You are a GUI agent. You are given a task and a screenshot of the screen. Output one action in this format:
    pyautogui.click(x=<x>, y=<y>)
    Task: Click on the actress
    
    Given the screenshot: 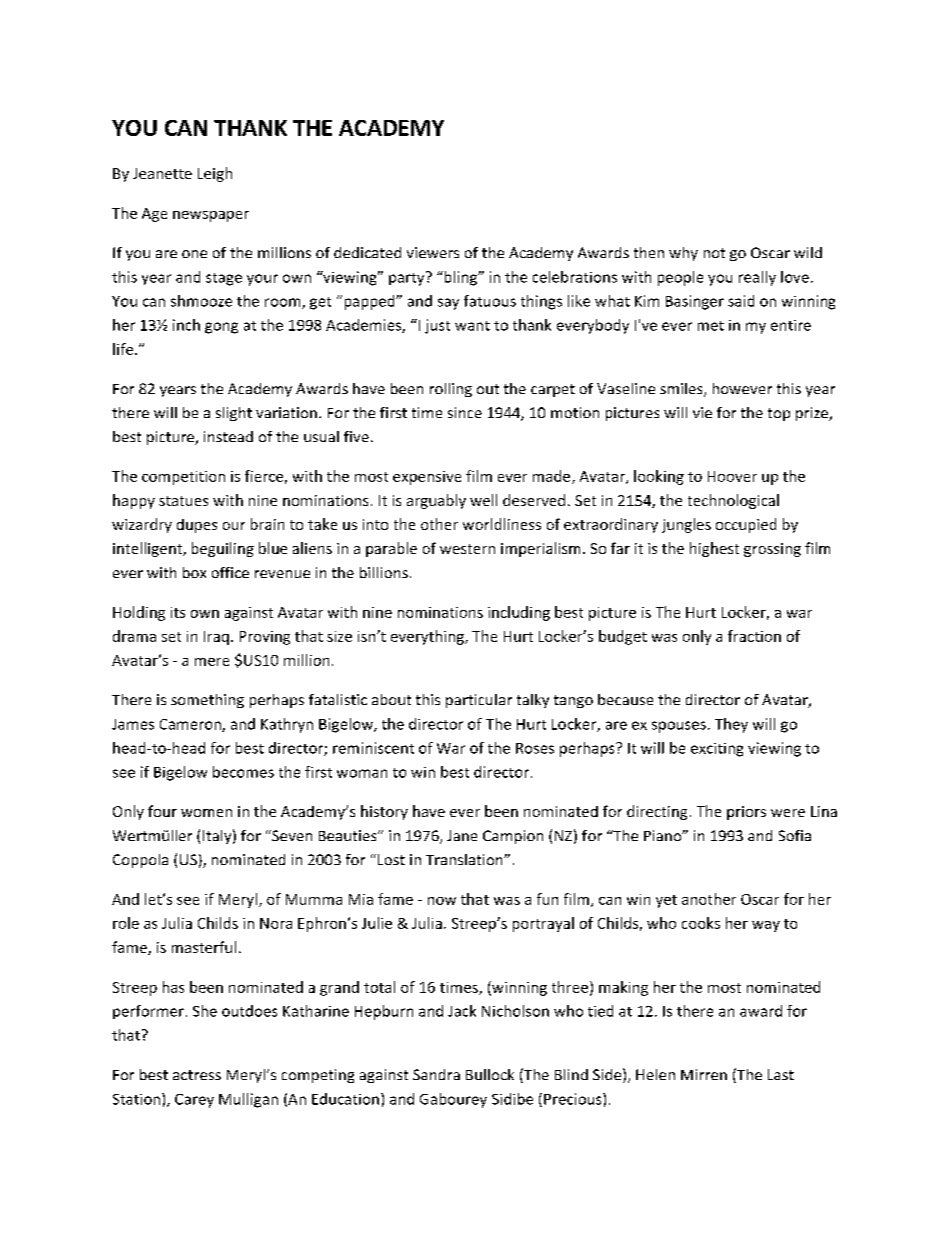 What is the action you would take?
    pyautogui.click(x=197, y=1075)
